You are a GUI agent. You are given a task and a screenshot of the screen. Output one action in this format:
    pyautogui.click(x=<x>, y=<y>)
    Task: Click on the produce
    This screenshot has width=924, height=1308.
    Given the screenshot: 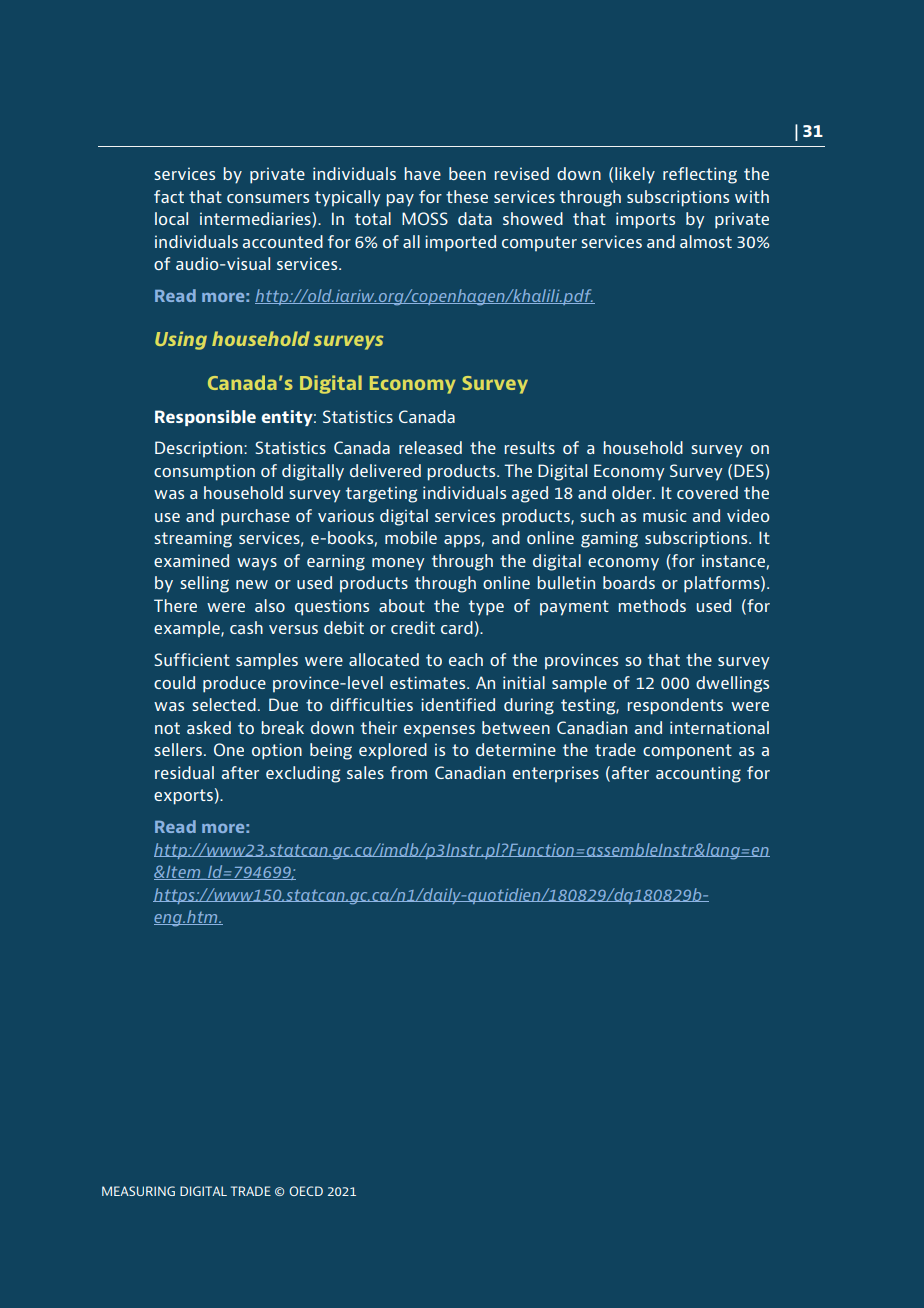 What is the action you would take?
    pyautogui.click(x=234, y=684)
